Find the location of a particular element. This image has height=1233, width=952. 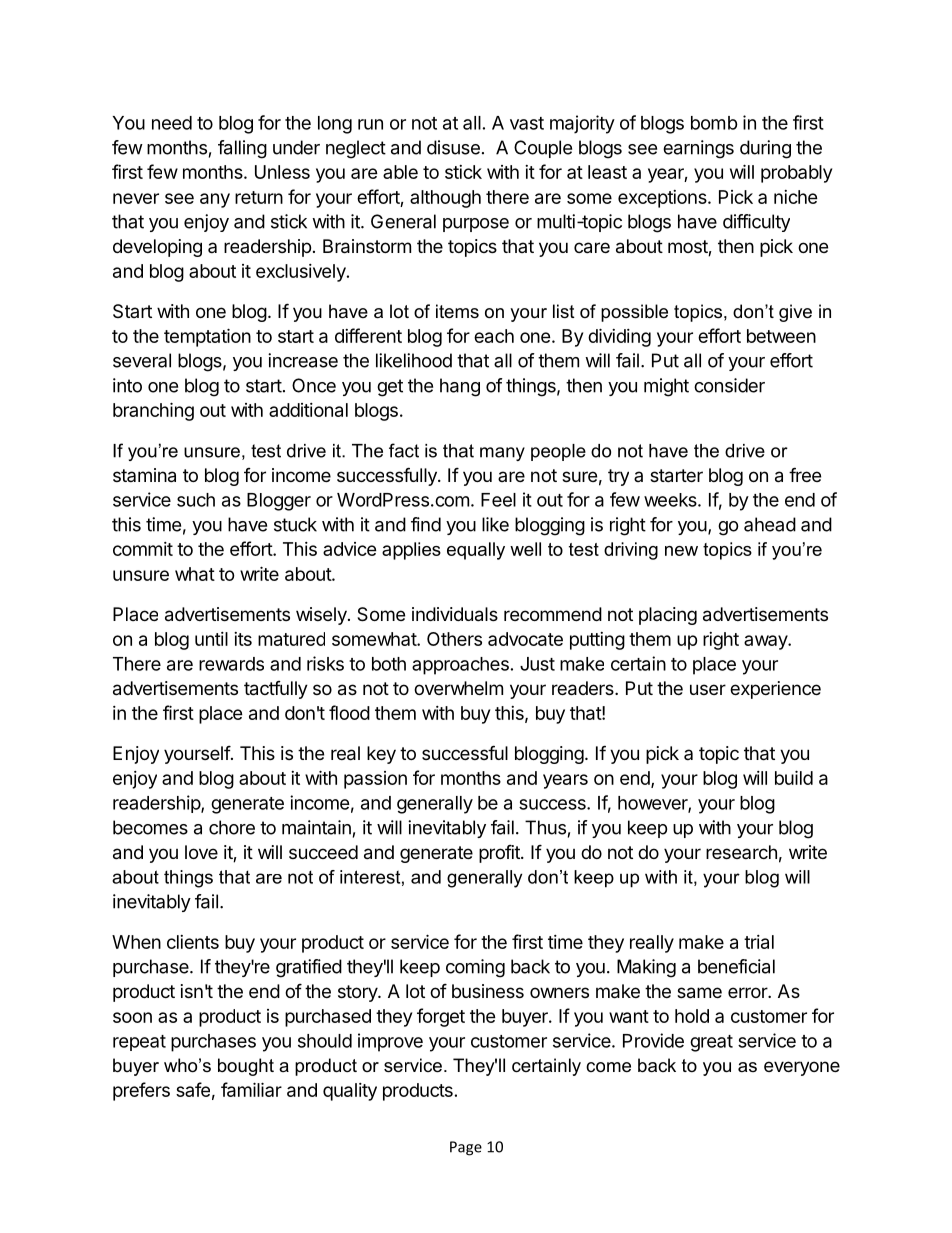

tactfully is located at coordinates (276, 690).
